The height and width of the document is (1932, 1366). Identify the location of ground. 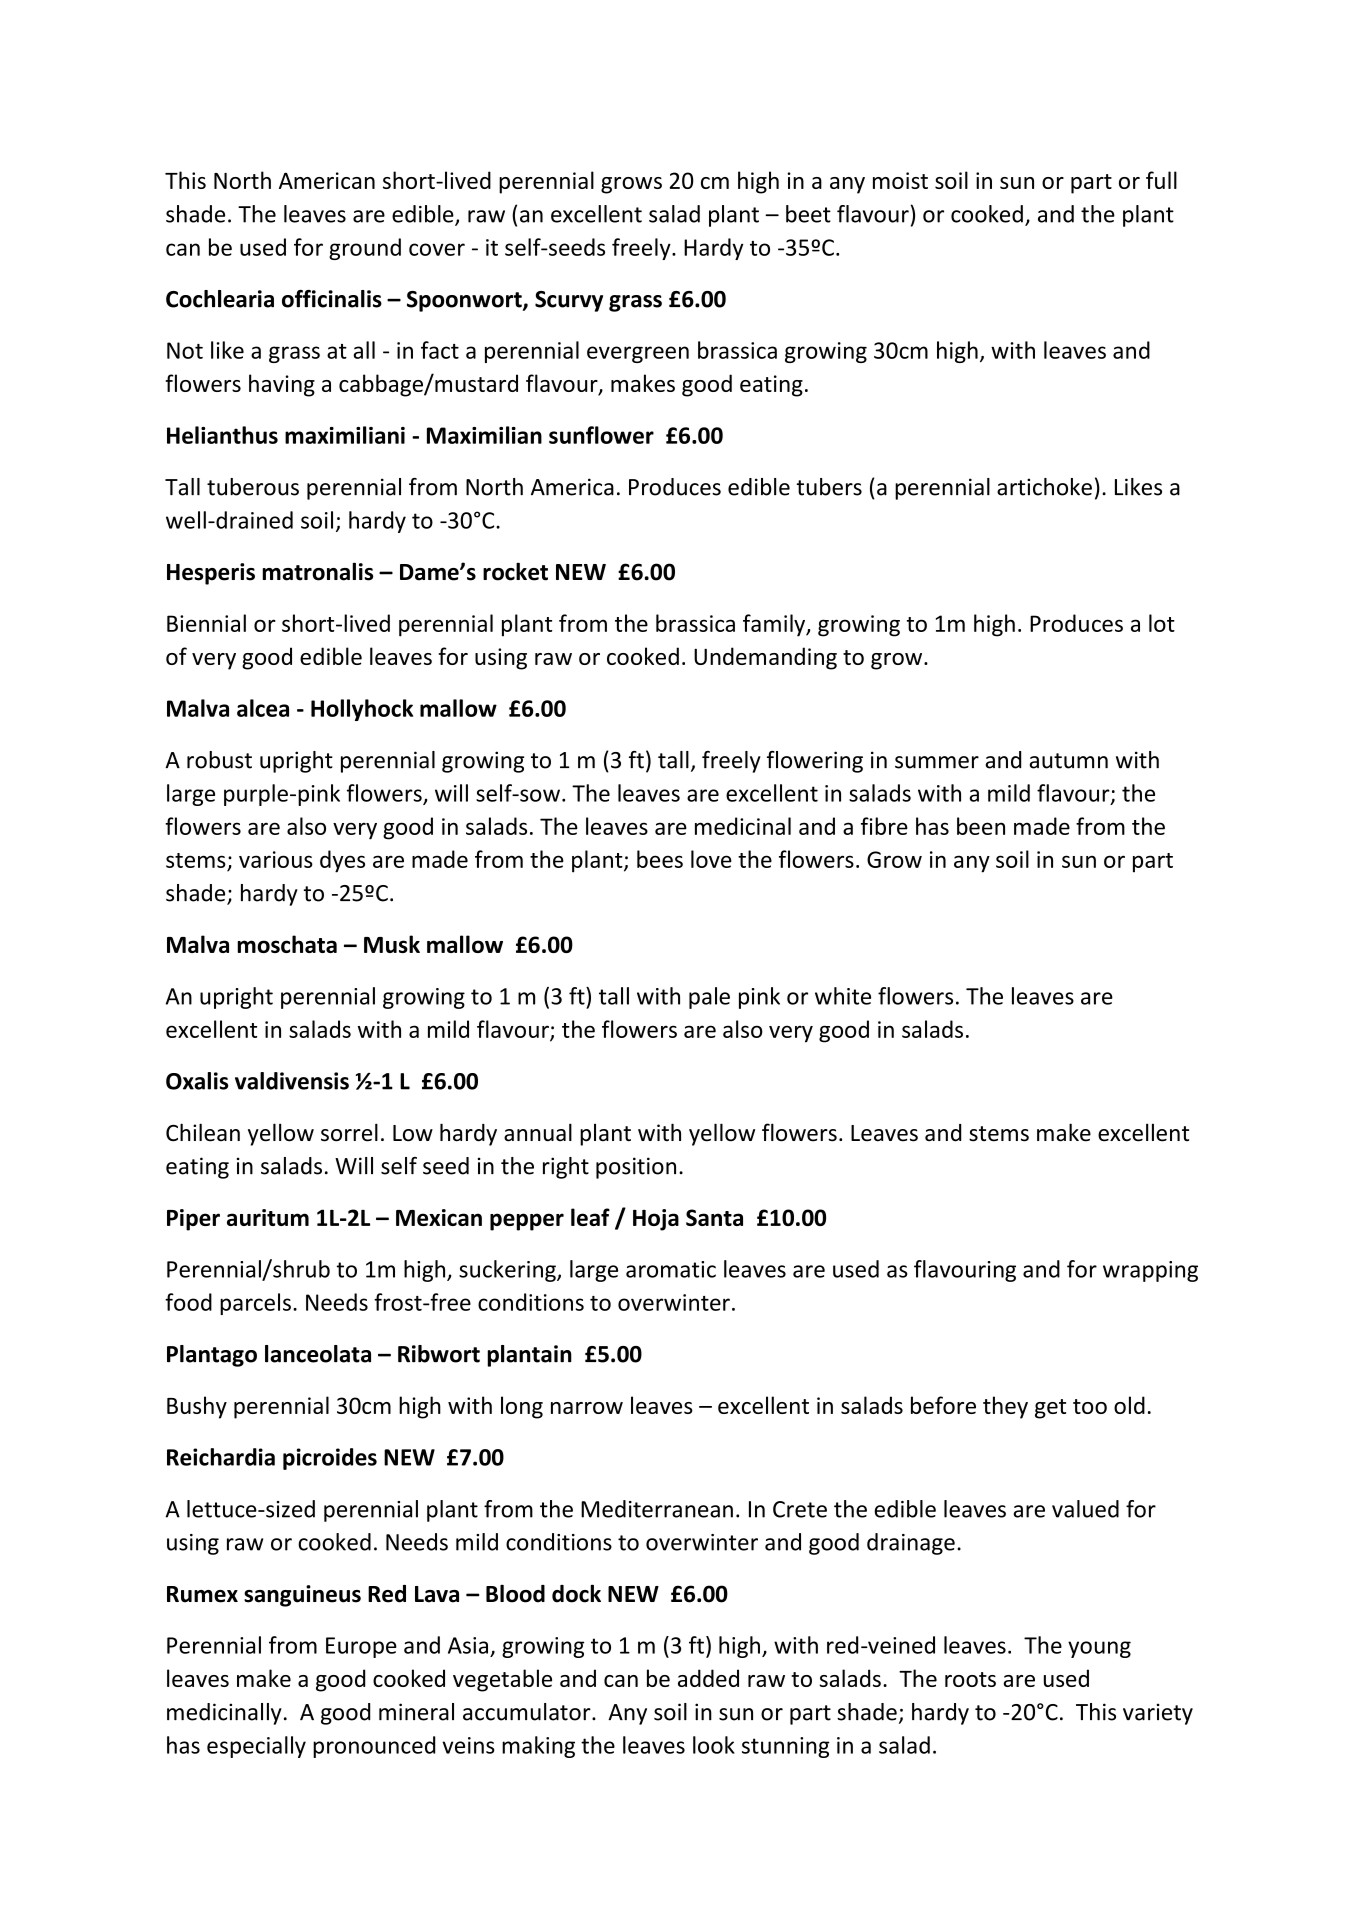
(365, 249).
